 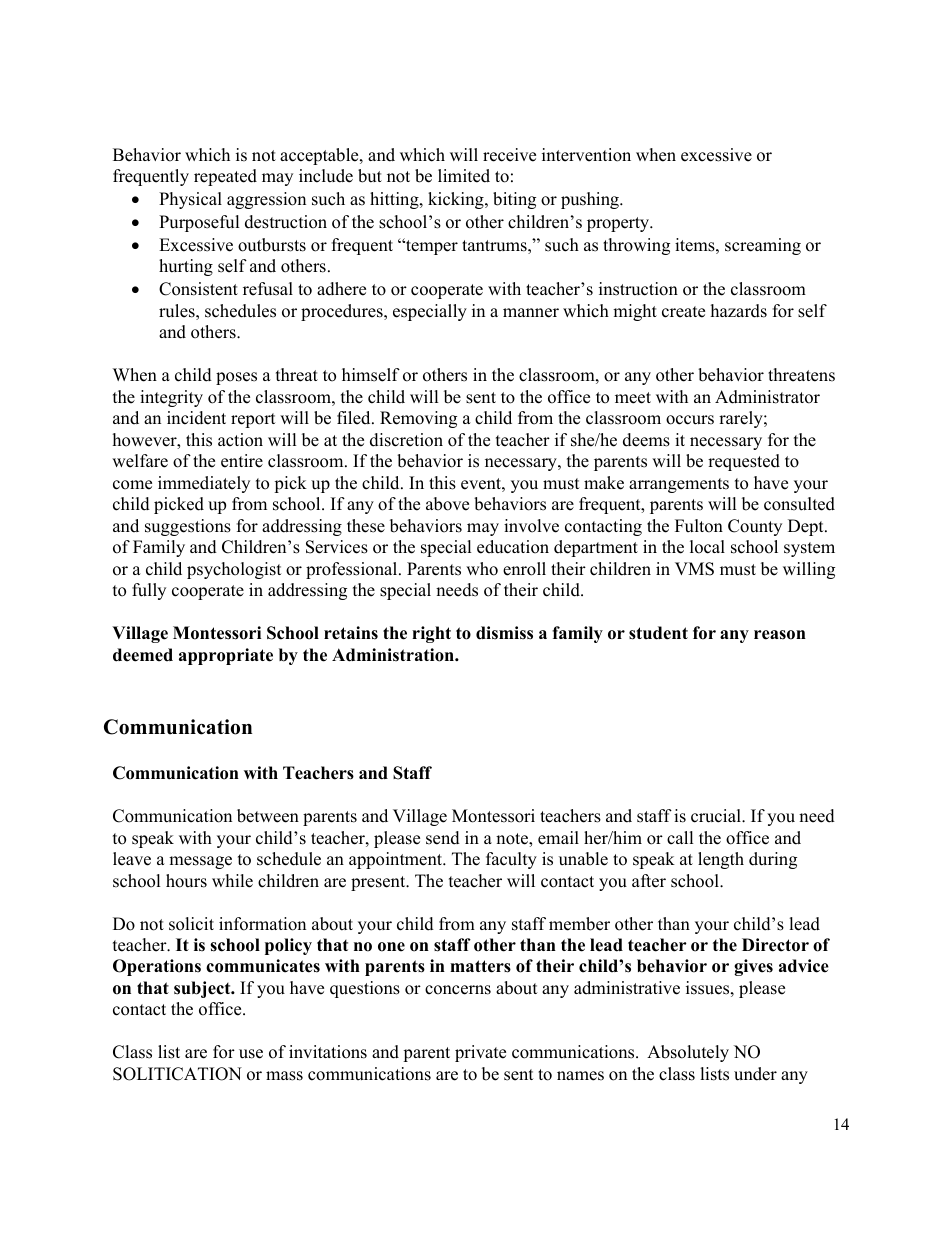 I want to click on use, so click(x=251, y=1054).
